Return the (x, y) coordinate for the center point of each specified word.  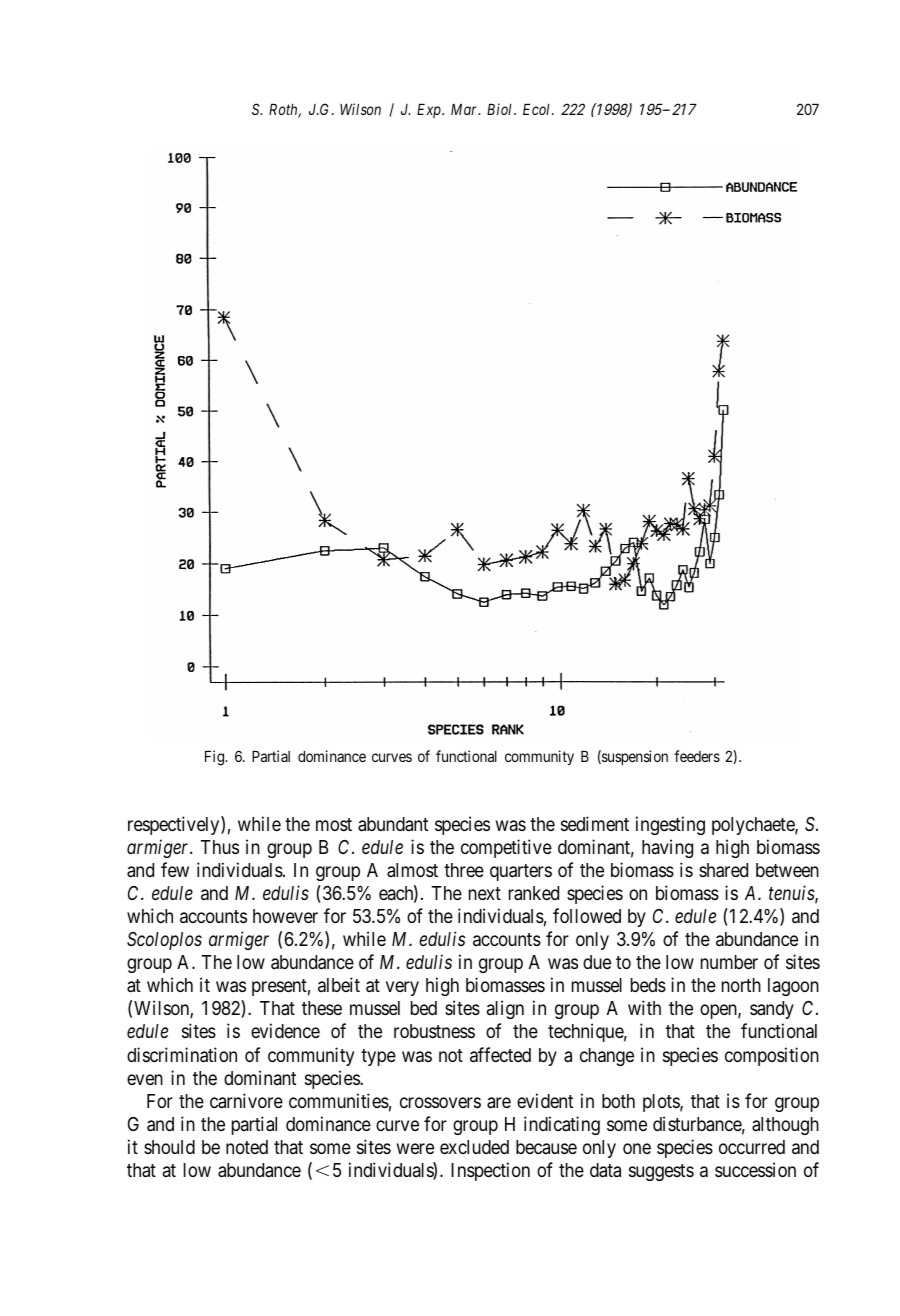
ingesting (670, 825)
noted (247, 1147)
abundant (393, 824)
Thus (220, 847)
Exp (430, 111)
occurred (752, 1147)
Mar (465, 109)
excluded (474, 1147)
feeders (697, 756)
